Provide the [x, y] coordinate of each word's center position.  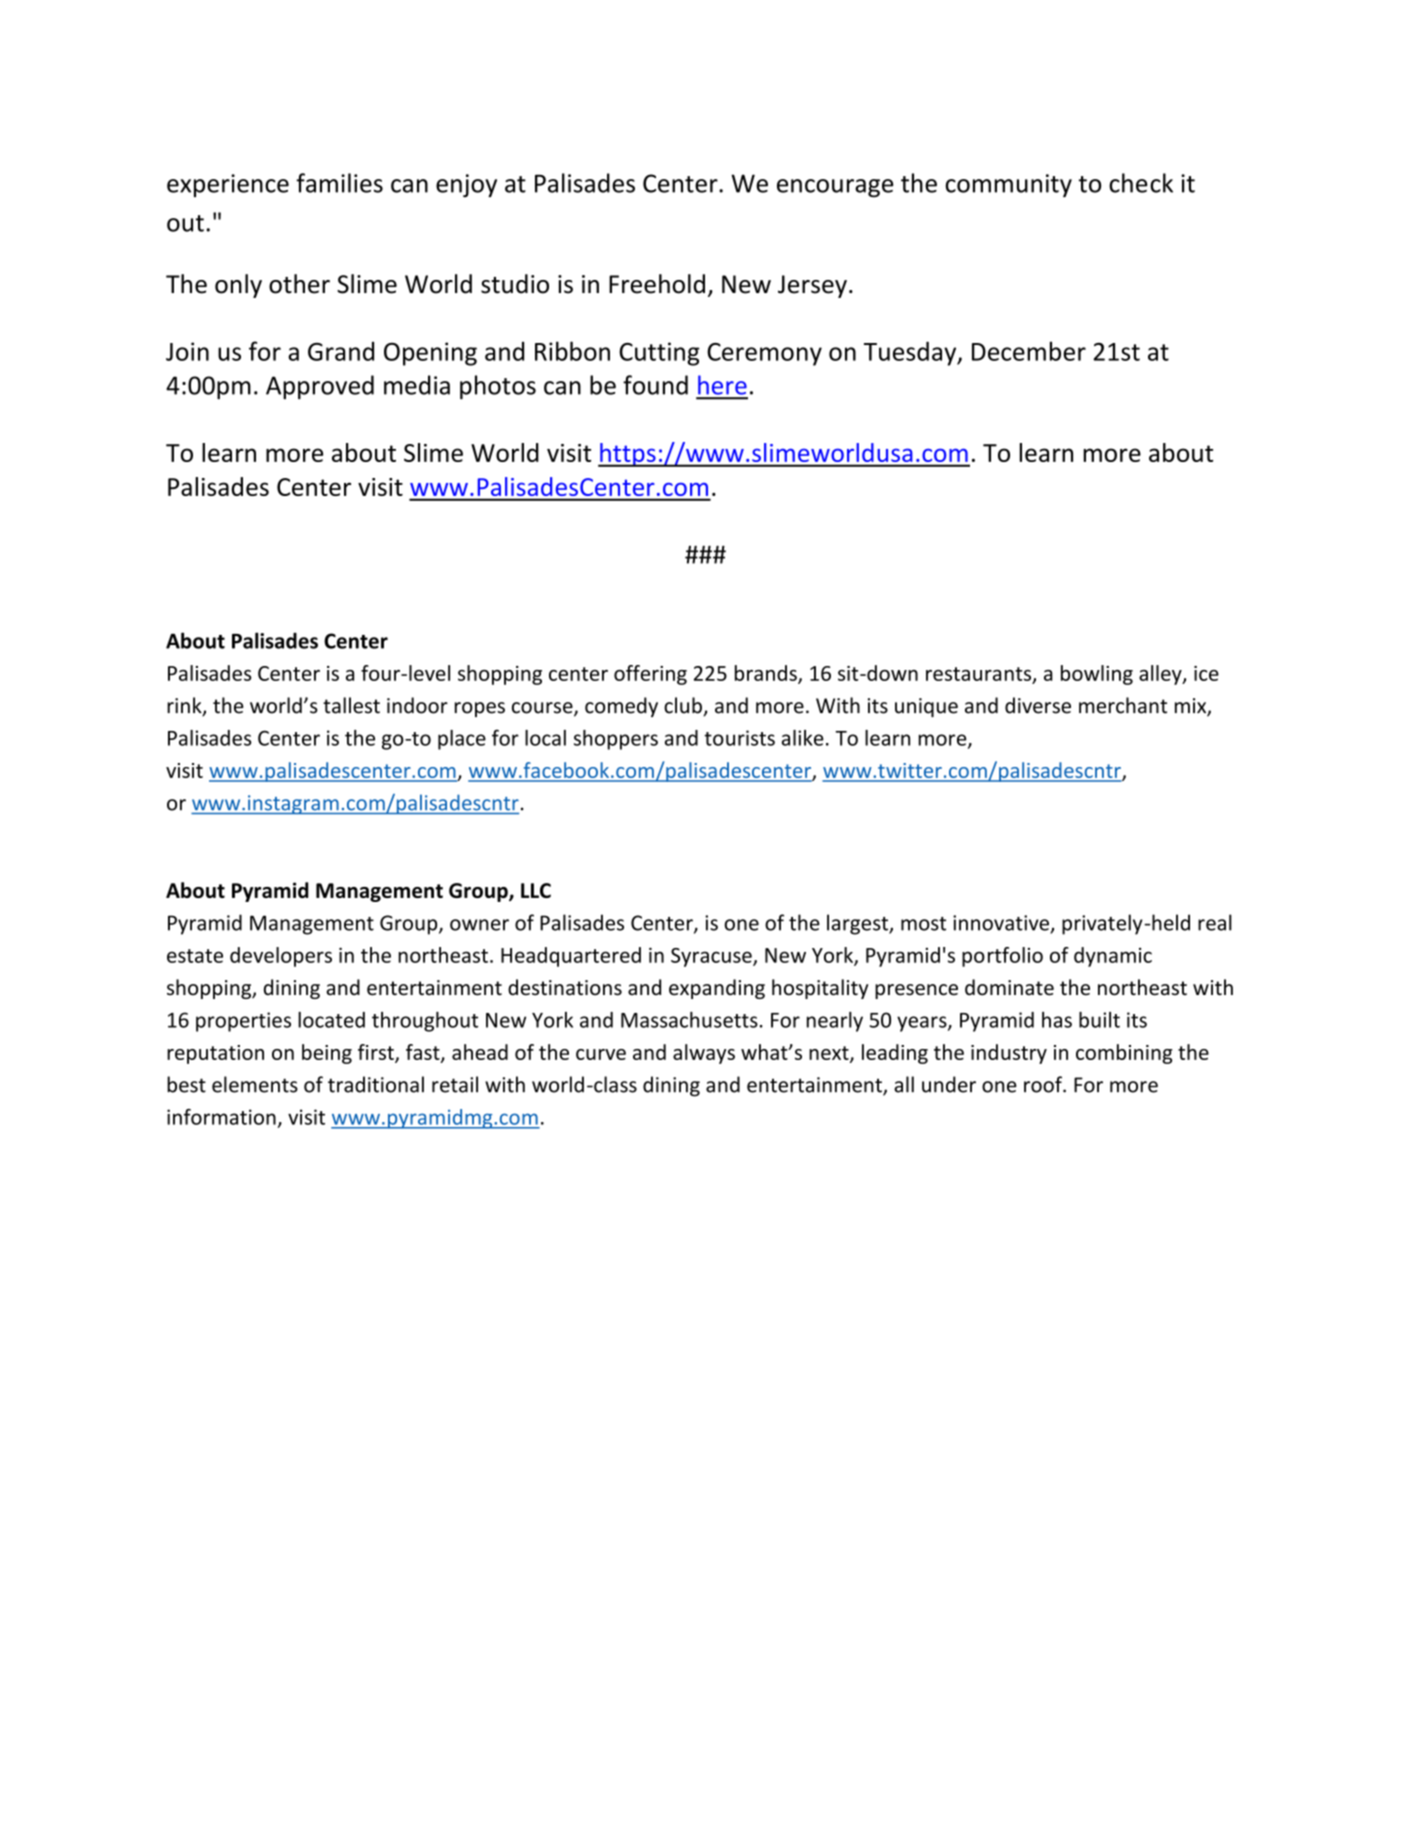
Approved [320, 387]
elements [255, 1084]
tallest [351, 705]
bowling [1097, 675]
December [1029, 351]
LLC [536, 890]
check [1141, 183]
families [339, 183]
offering [650, 675]
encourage [835, 188]
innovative [1001, 923]
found [655, 385]
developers [281, 957]
